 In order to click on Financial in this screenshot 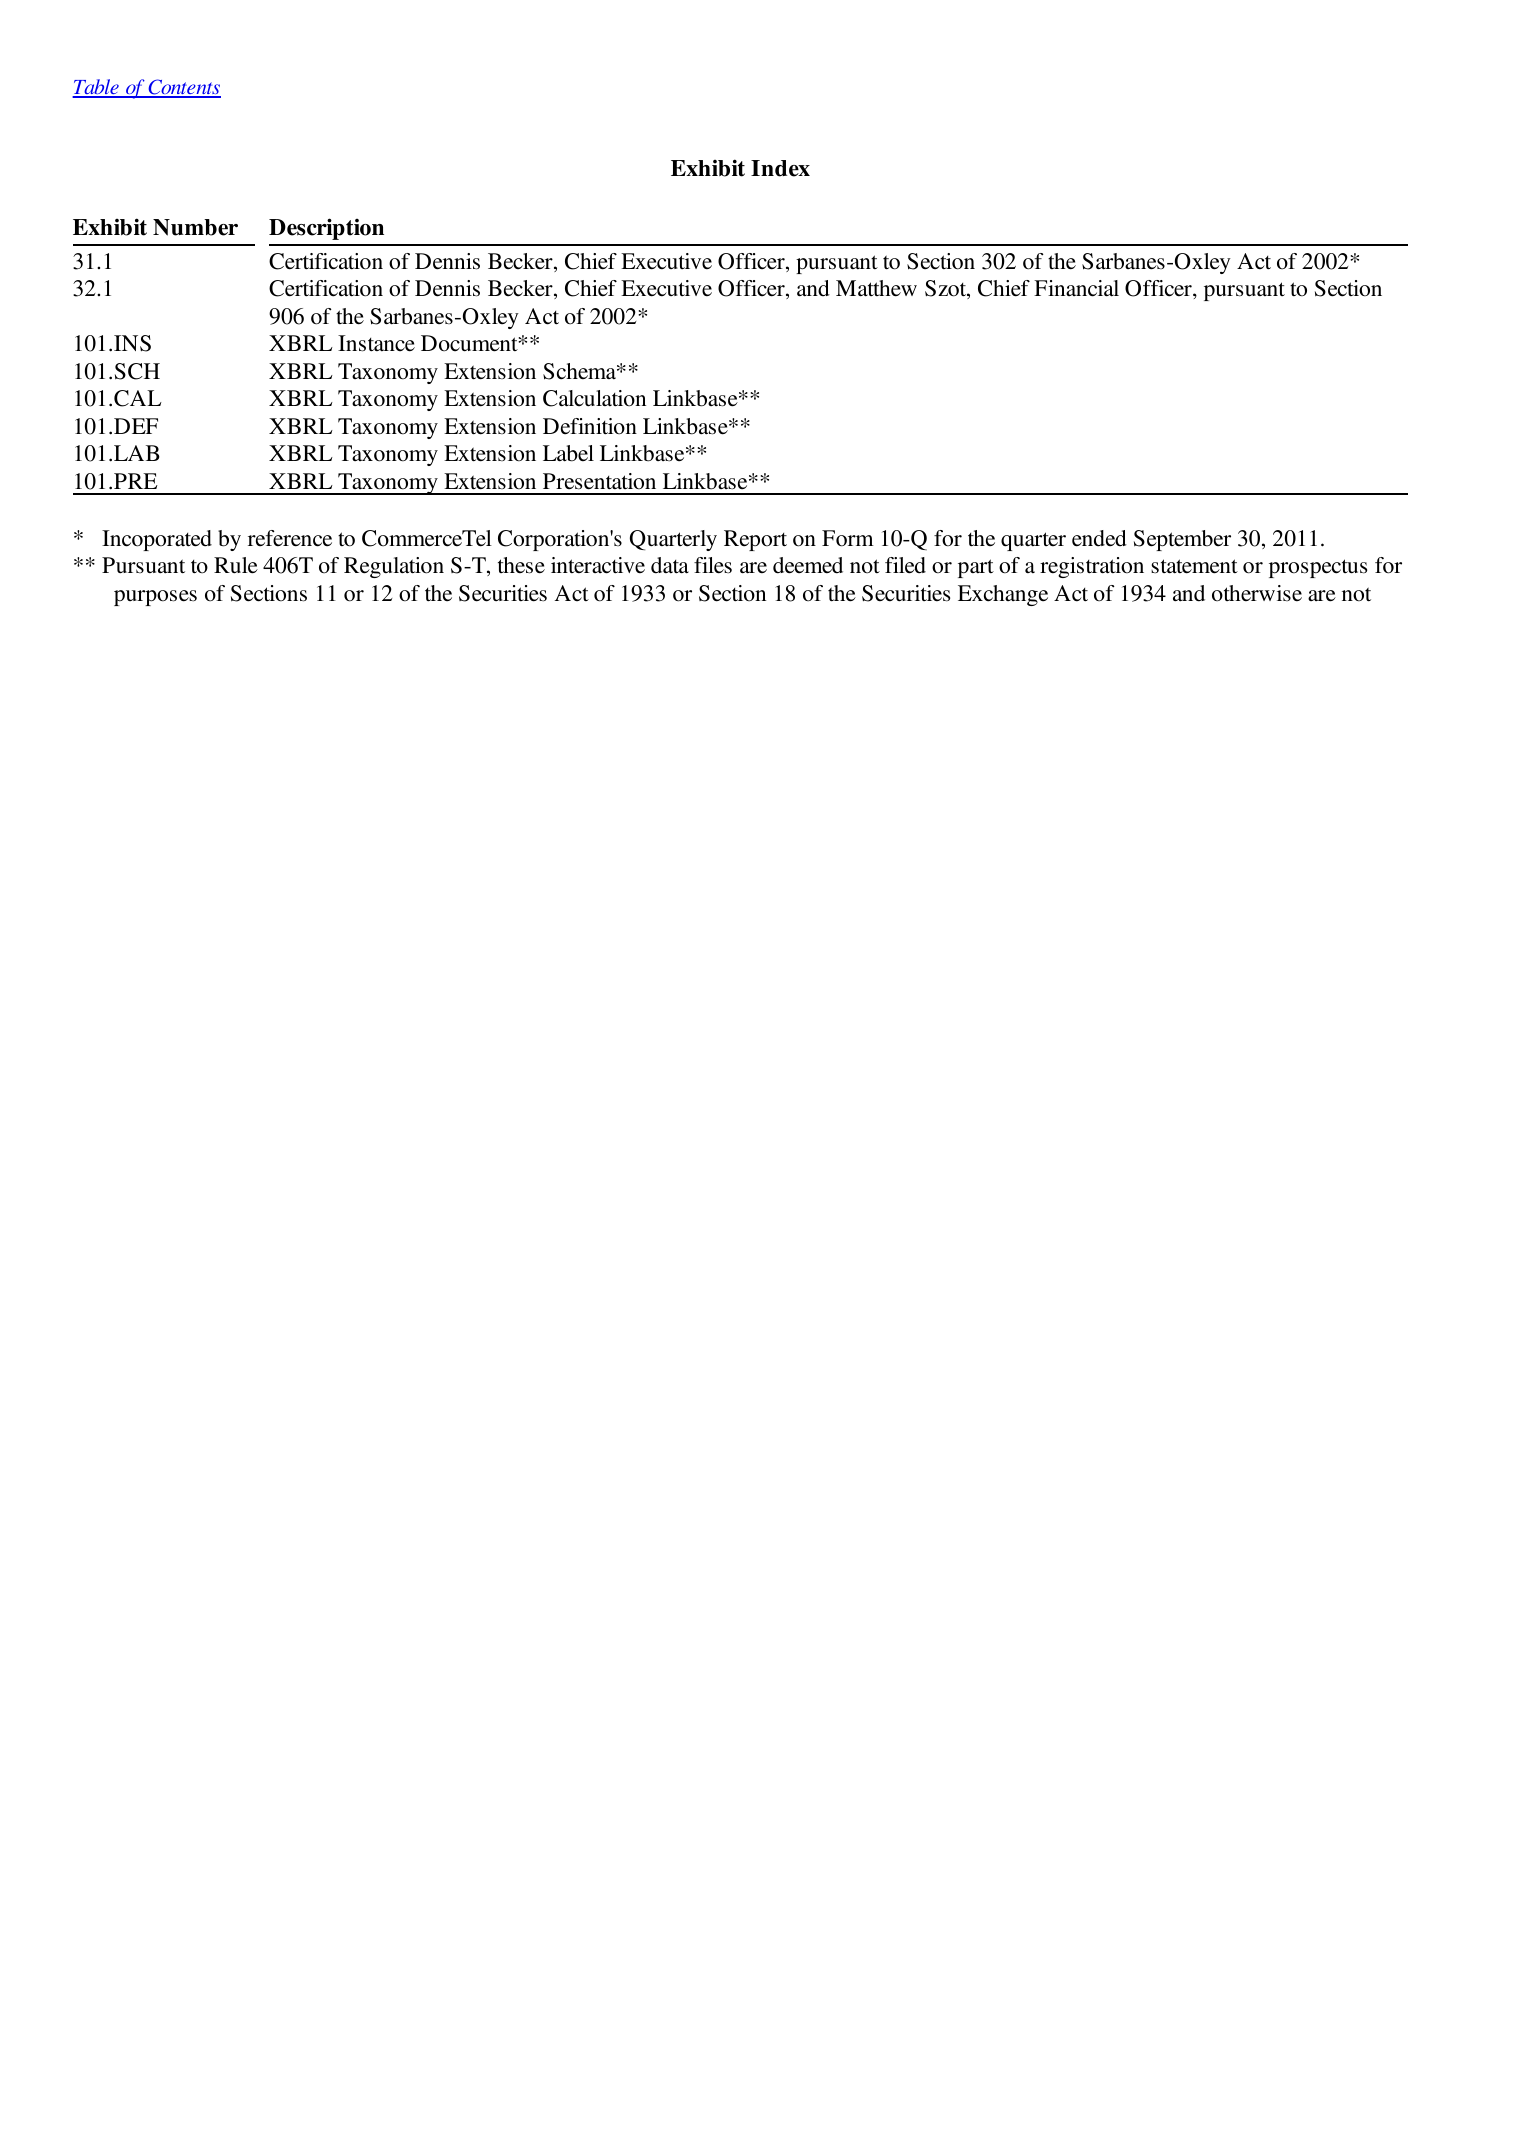, I will do `click(1076, 288)`.
